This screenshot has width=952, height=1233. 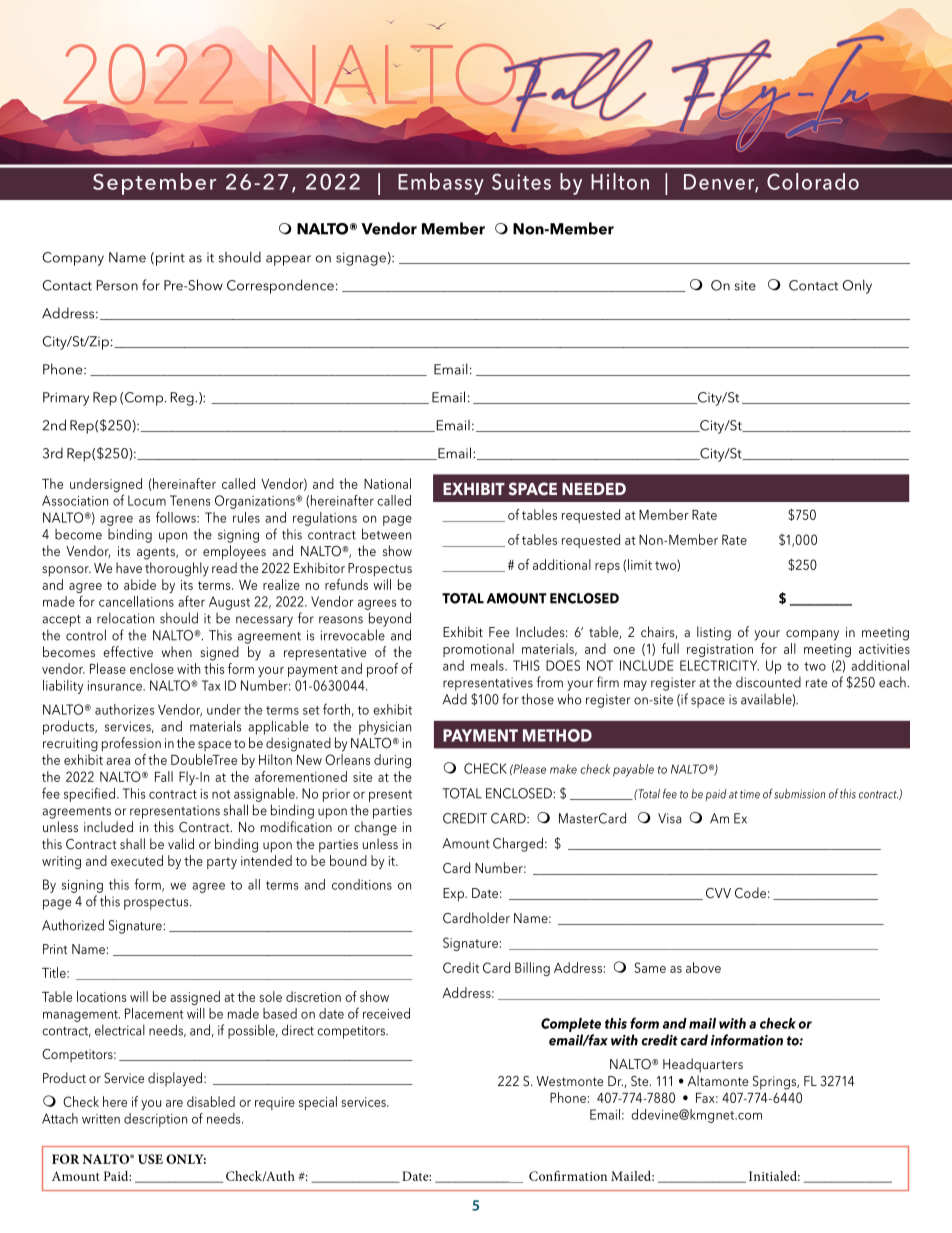 I want to click on special, so click(x=318, y=1103).
